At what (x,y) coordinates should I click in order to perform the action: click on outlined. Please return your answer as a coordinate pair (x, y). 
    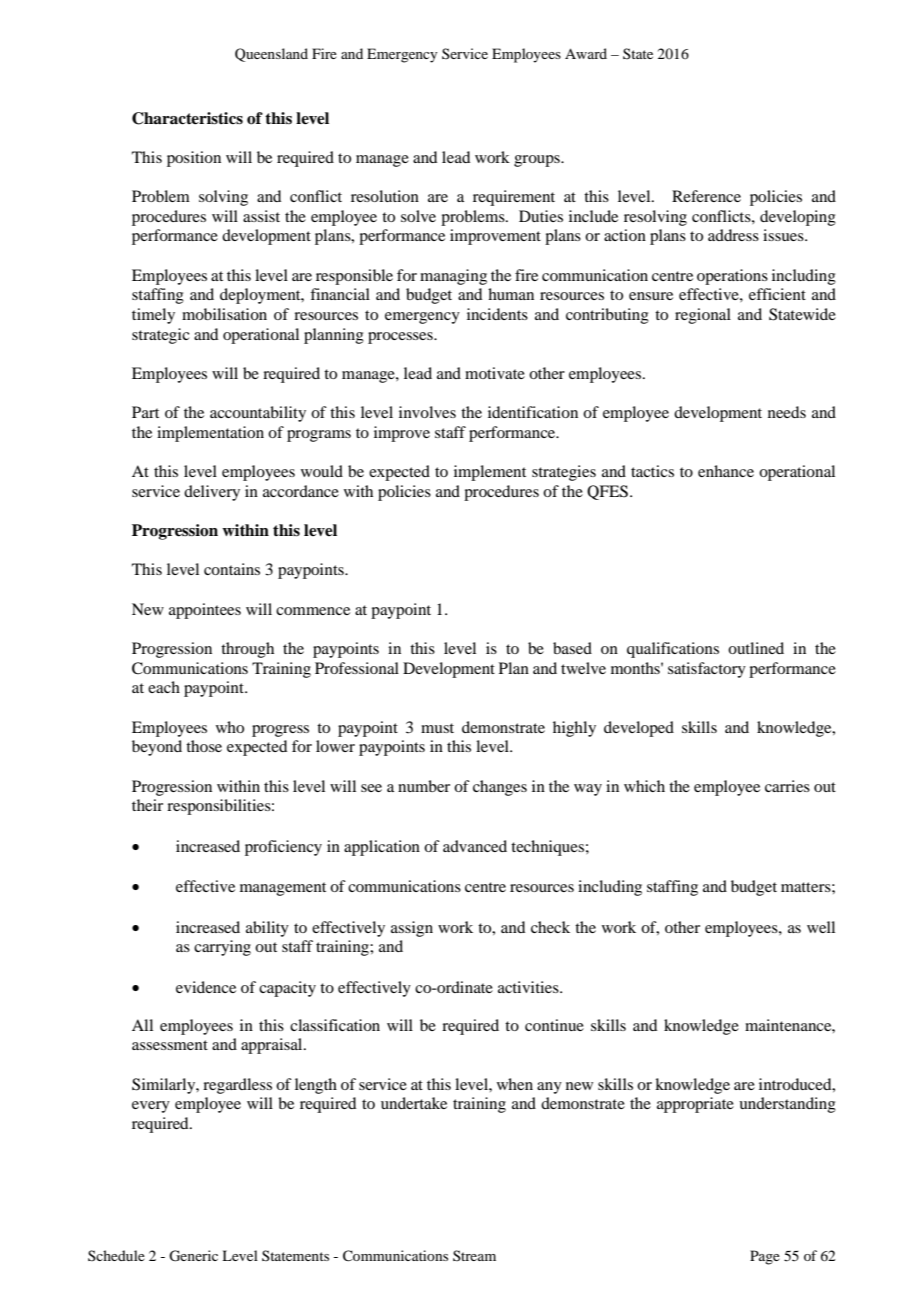
    Looking at the image, I should click on (756, 648).
